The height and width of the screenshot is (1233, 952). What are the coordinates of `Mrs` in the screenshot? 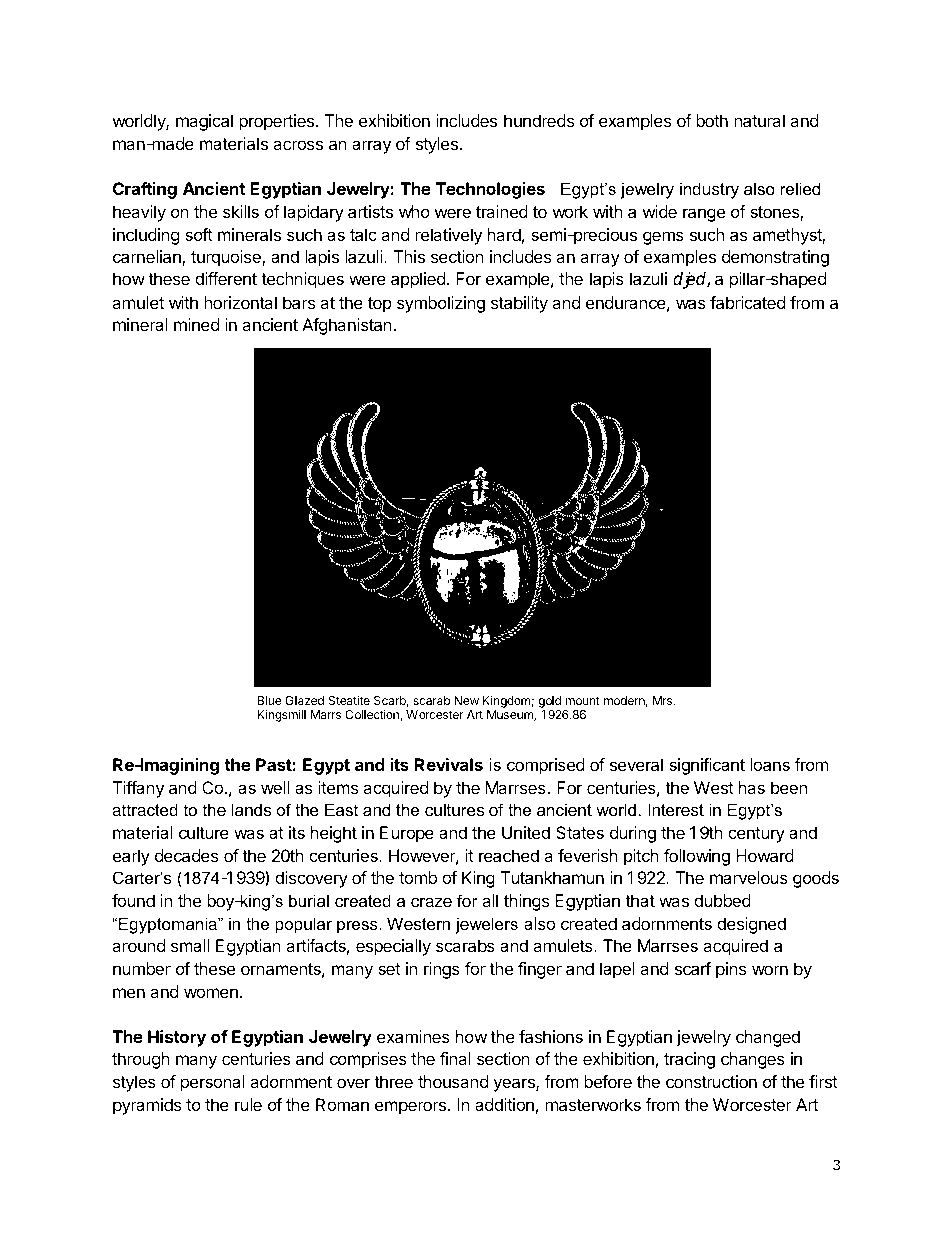 It's located at (664, 700).
